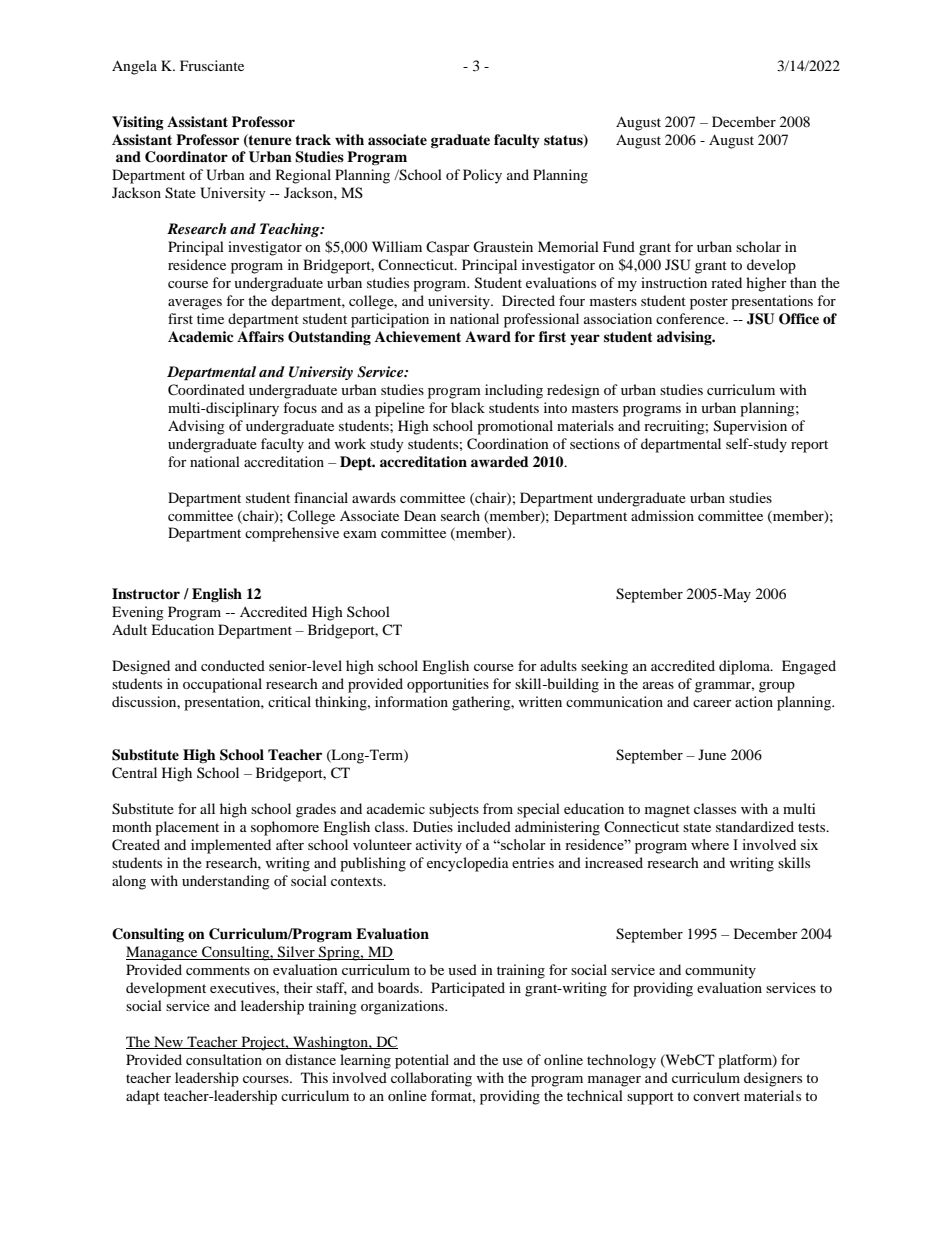  Describe the element at coordinates (468, 407) in the page. I see `black` at that location.
